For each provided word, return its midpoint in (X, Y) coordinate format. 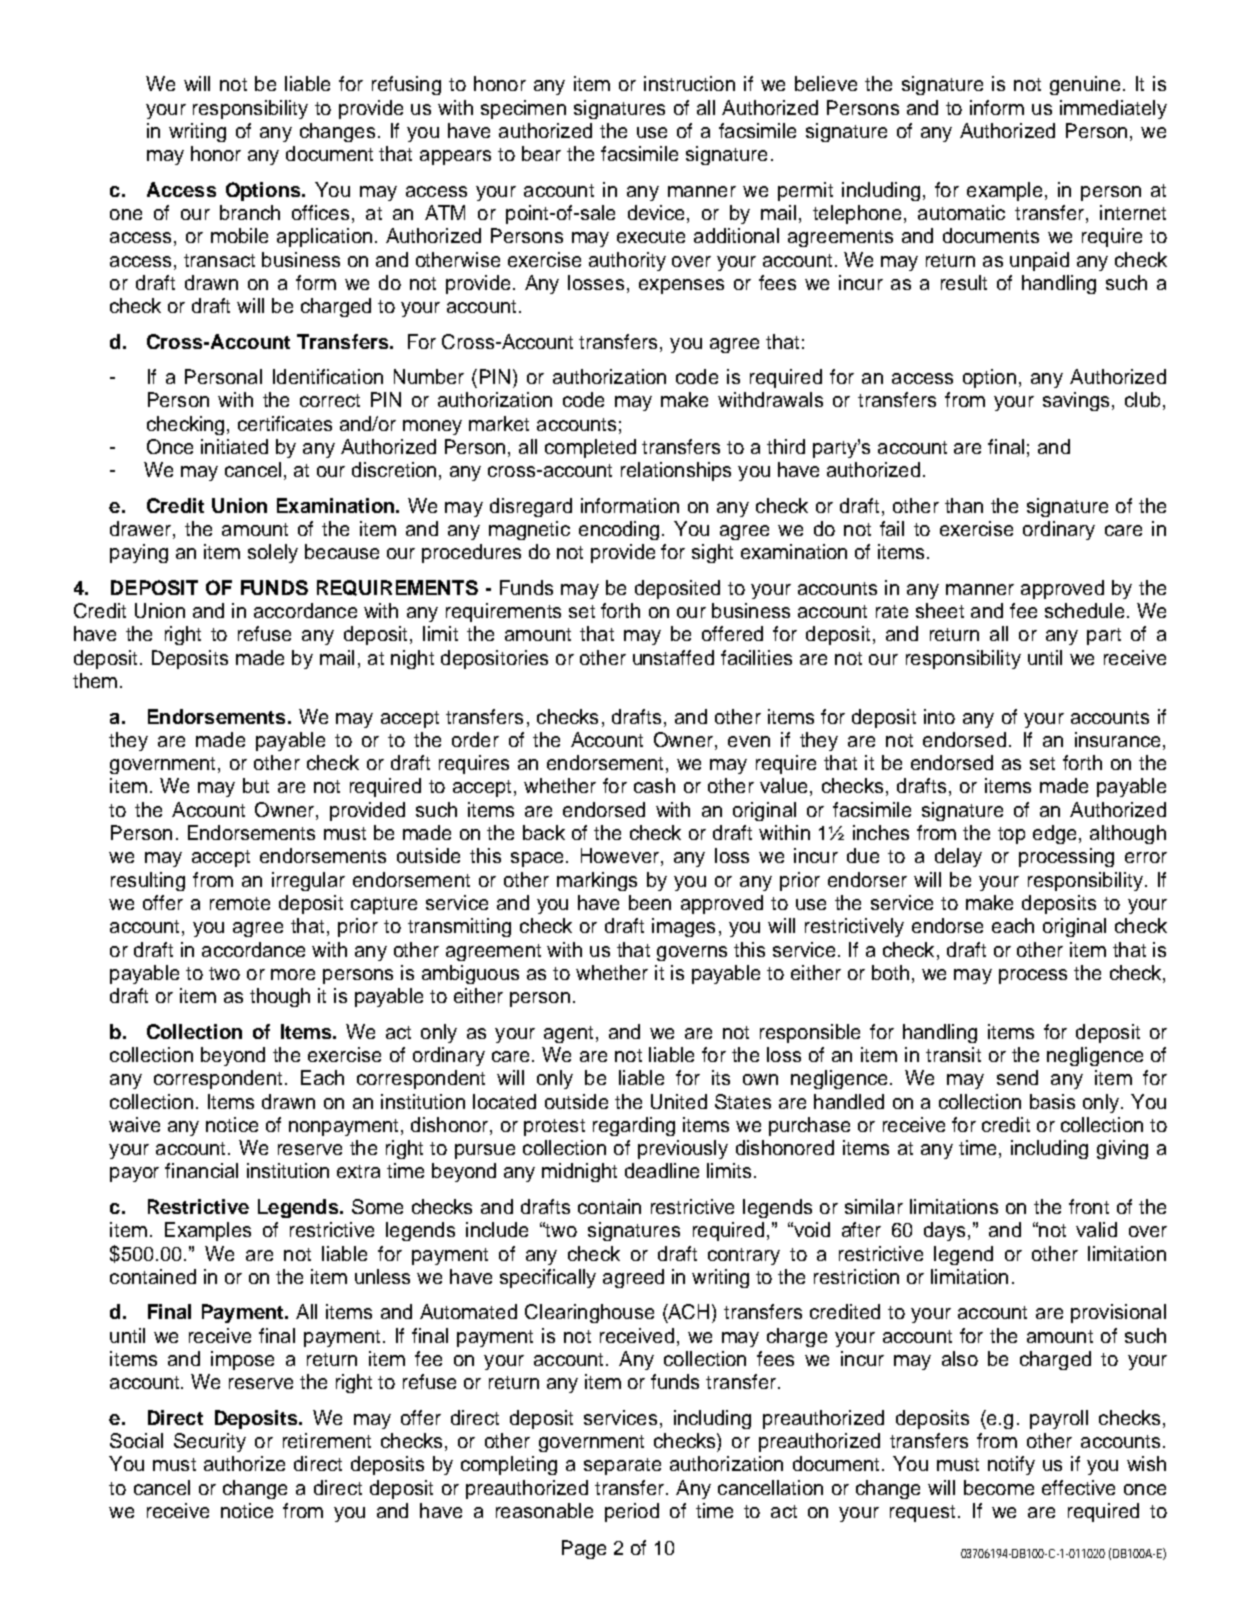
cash (654, 785)
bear (541, 153)
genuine (1085, 85)
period (632, 1512)
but (256, 785)
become (999, 1487)
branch (250, 212)
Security (210, 1442)
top (1011, 835)
